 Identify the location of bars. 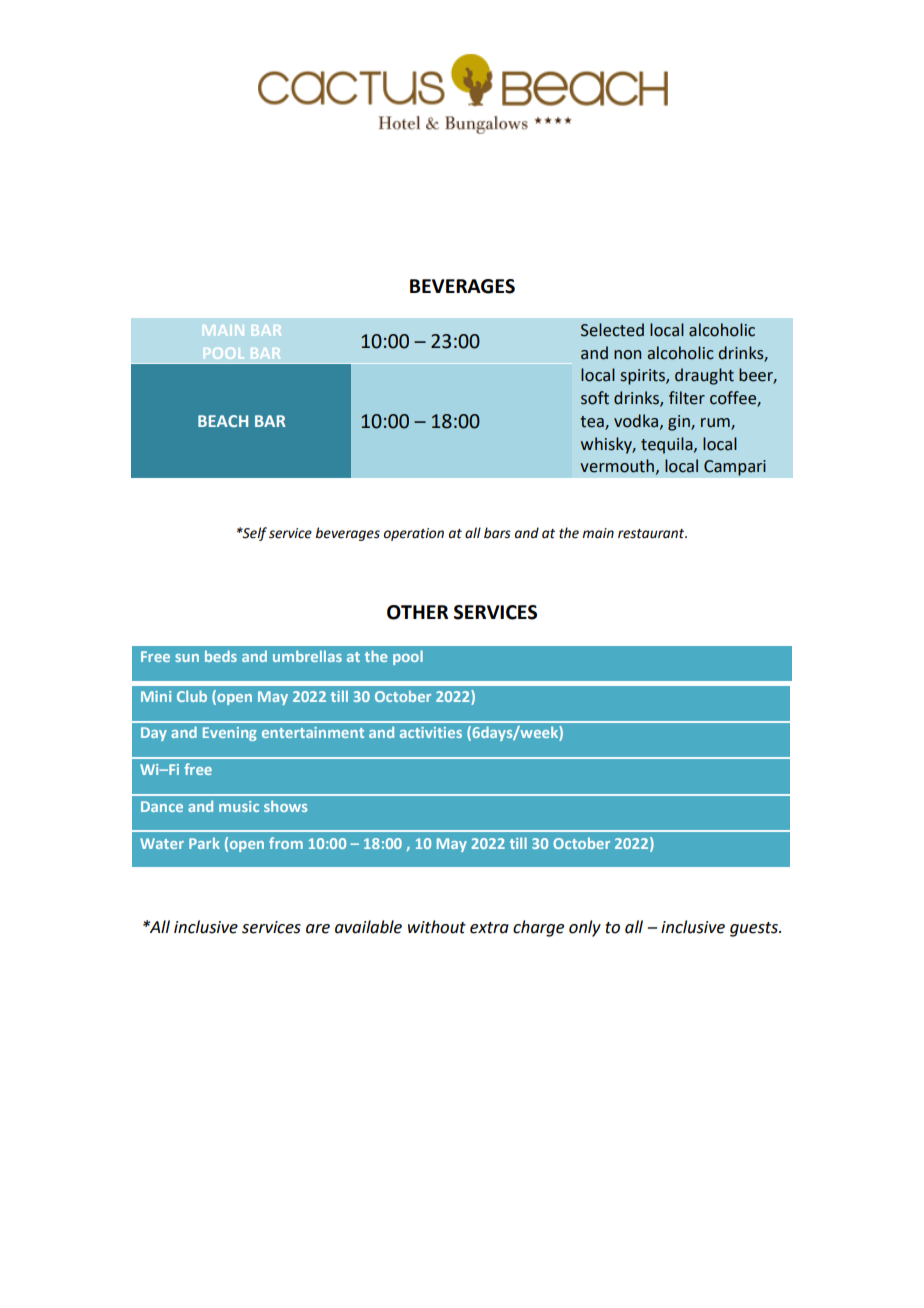
(497, 533).
